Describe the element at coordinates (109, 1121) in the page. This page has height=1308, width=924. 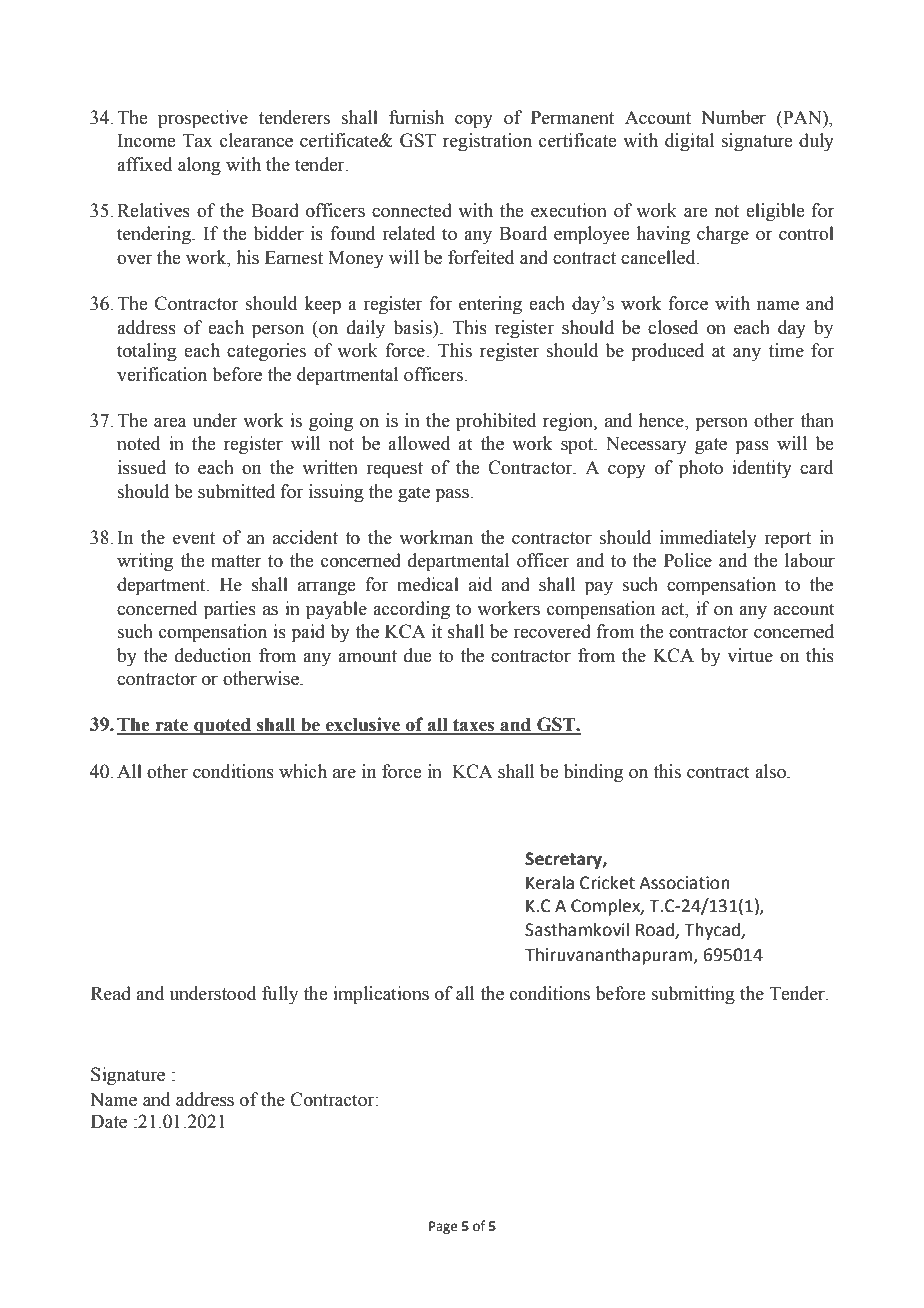
I see `Date` at that location.
